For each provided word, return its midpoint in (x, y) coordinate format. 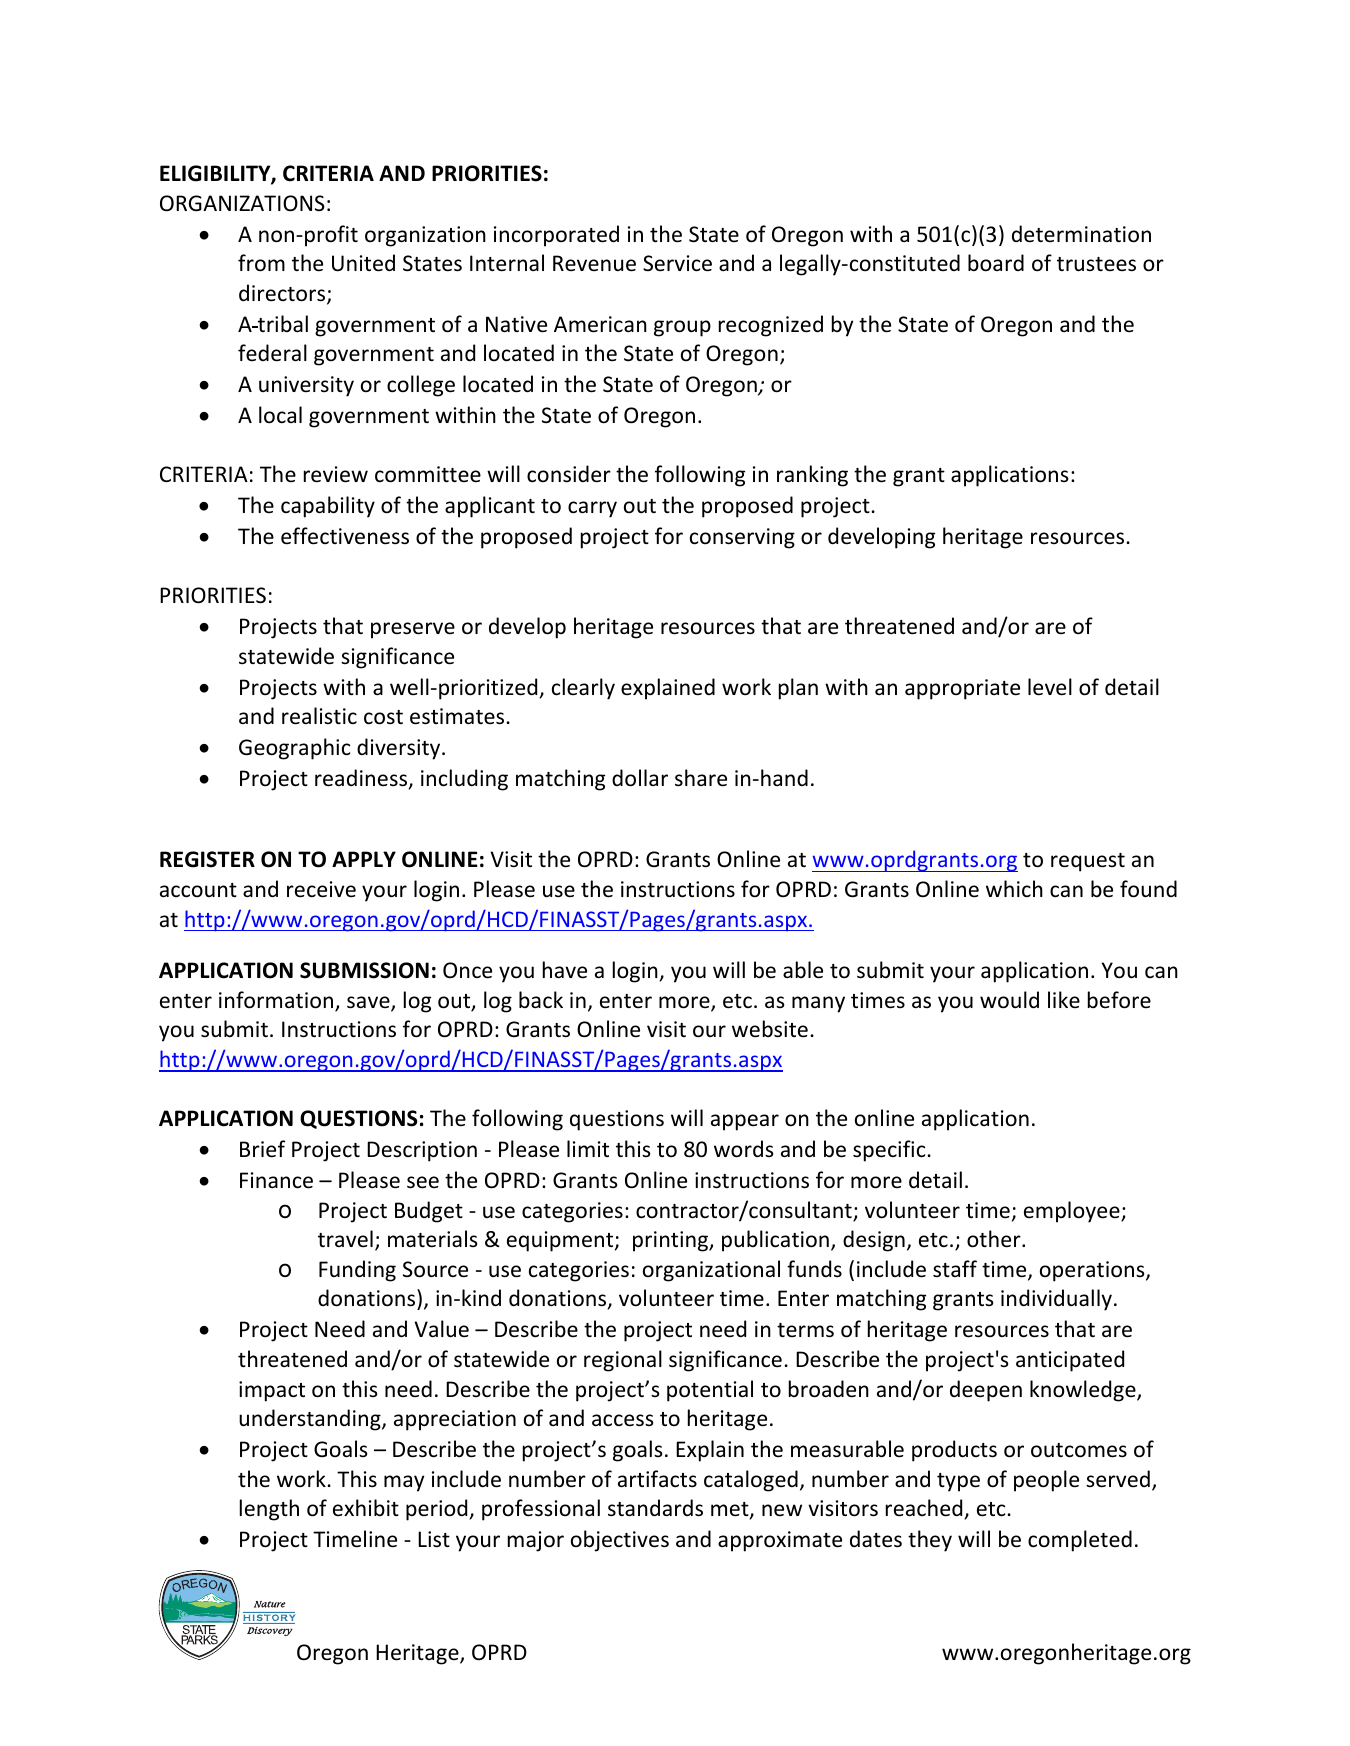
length (269, 1510)
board (996, 263)
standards (655, 1508)
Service (677, 263)
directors (283, 294)
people (1046, 1481)
